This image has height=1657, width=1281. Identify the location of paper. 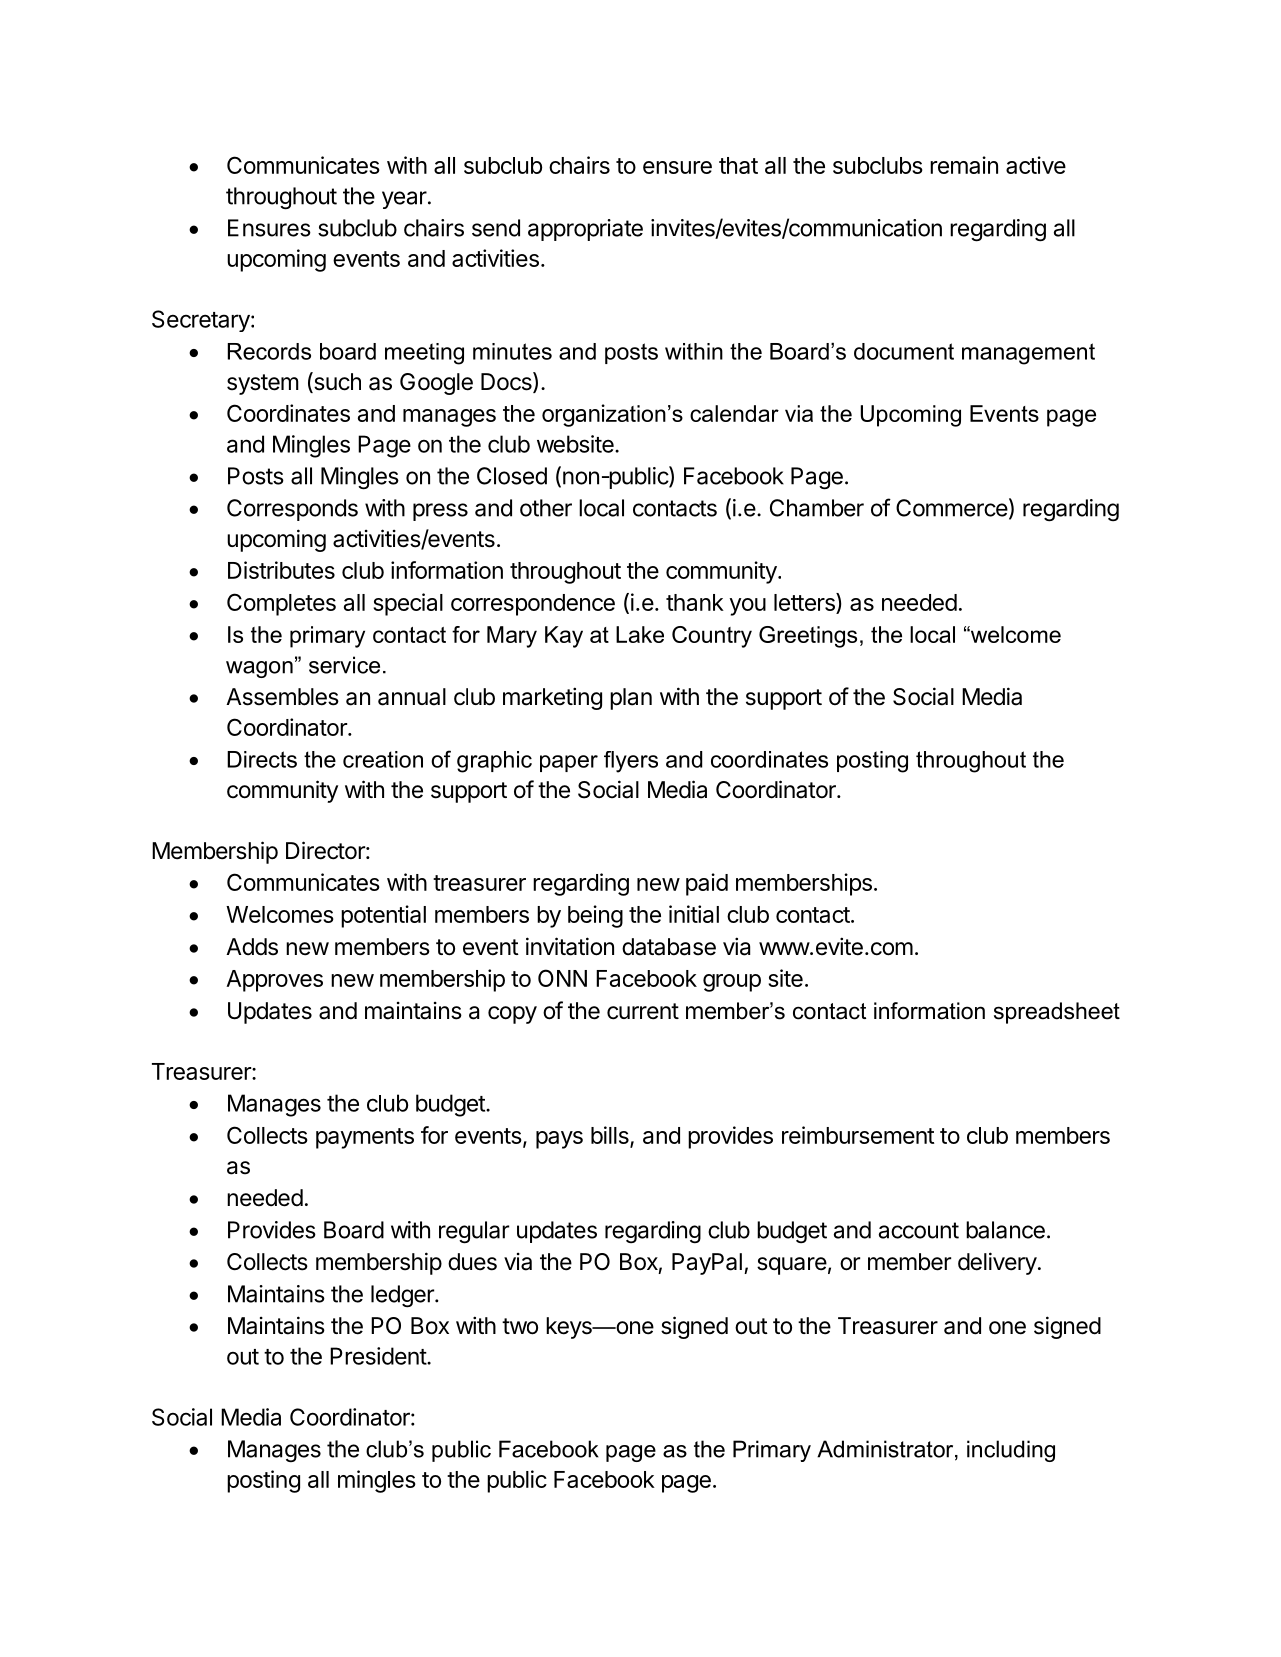
(569, 763).
